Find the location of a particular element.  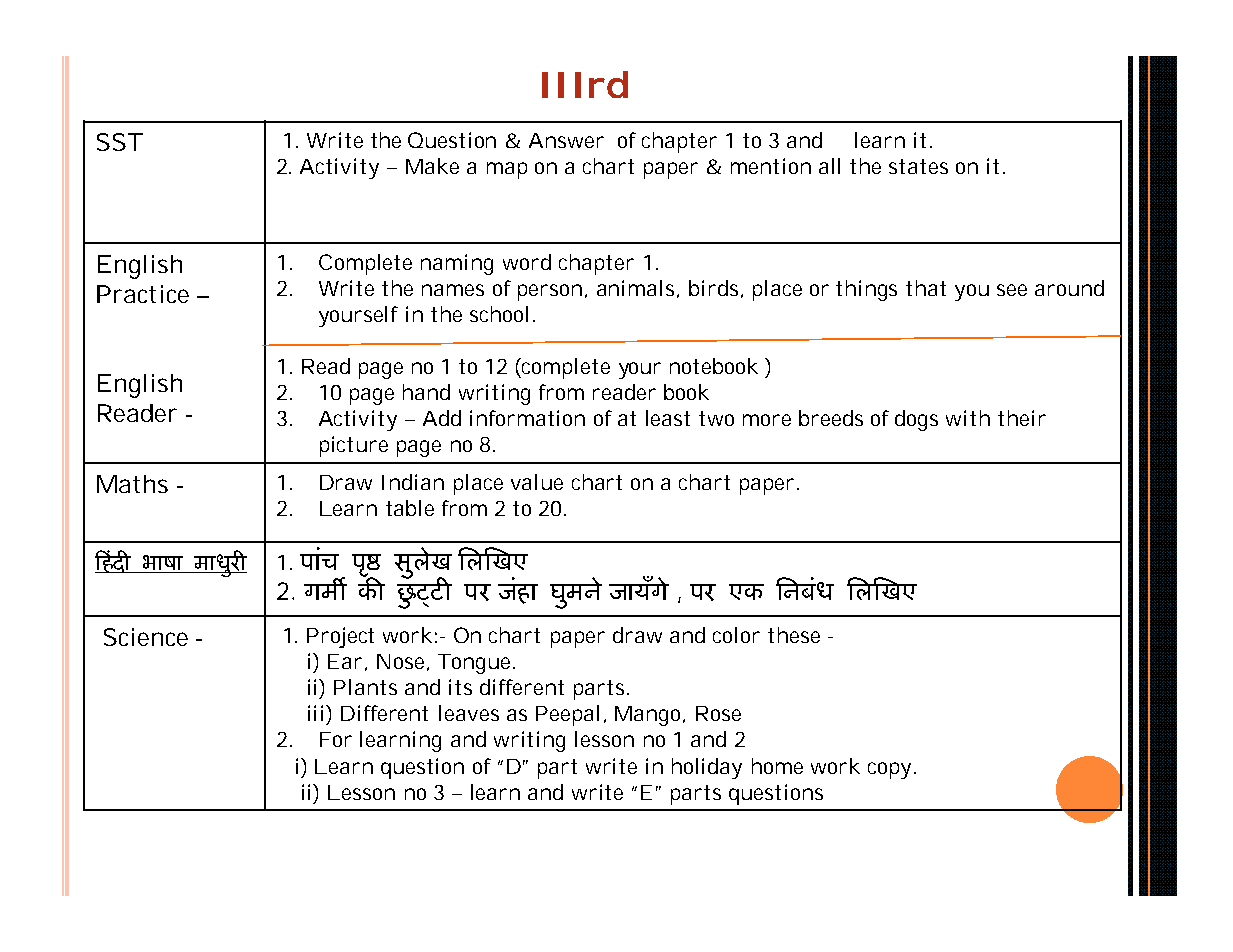

SST is located at coordinates (120, 142).
